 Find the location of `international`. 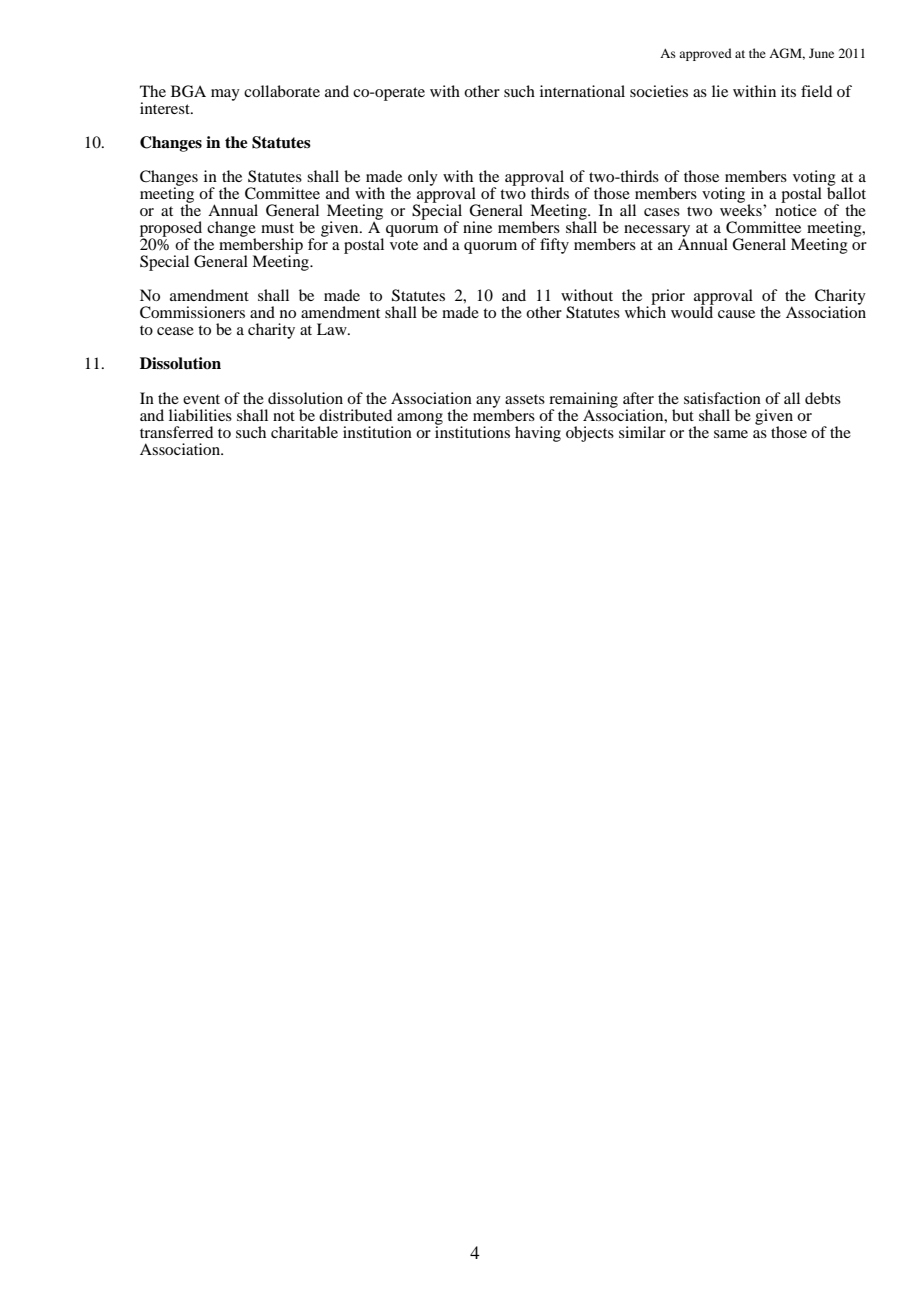

international is located at coordinates (582, 91).
